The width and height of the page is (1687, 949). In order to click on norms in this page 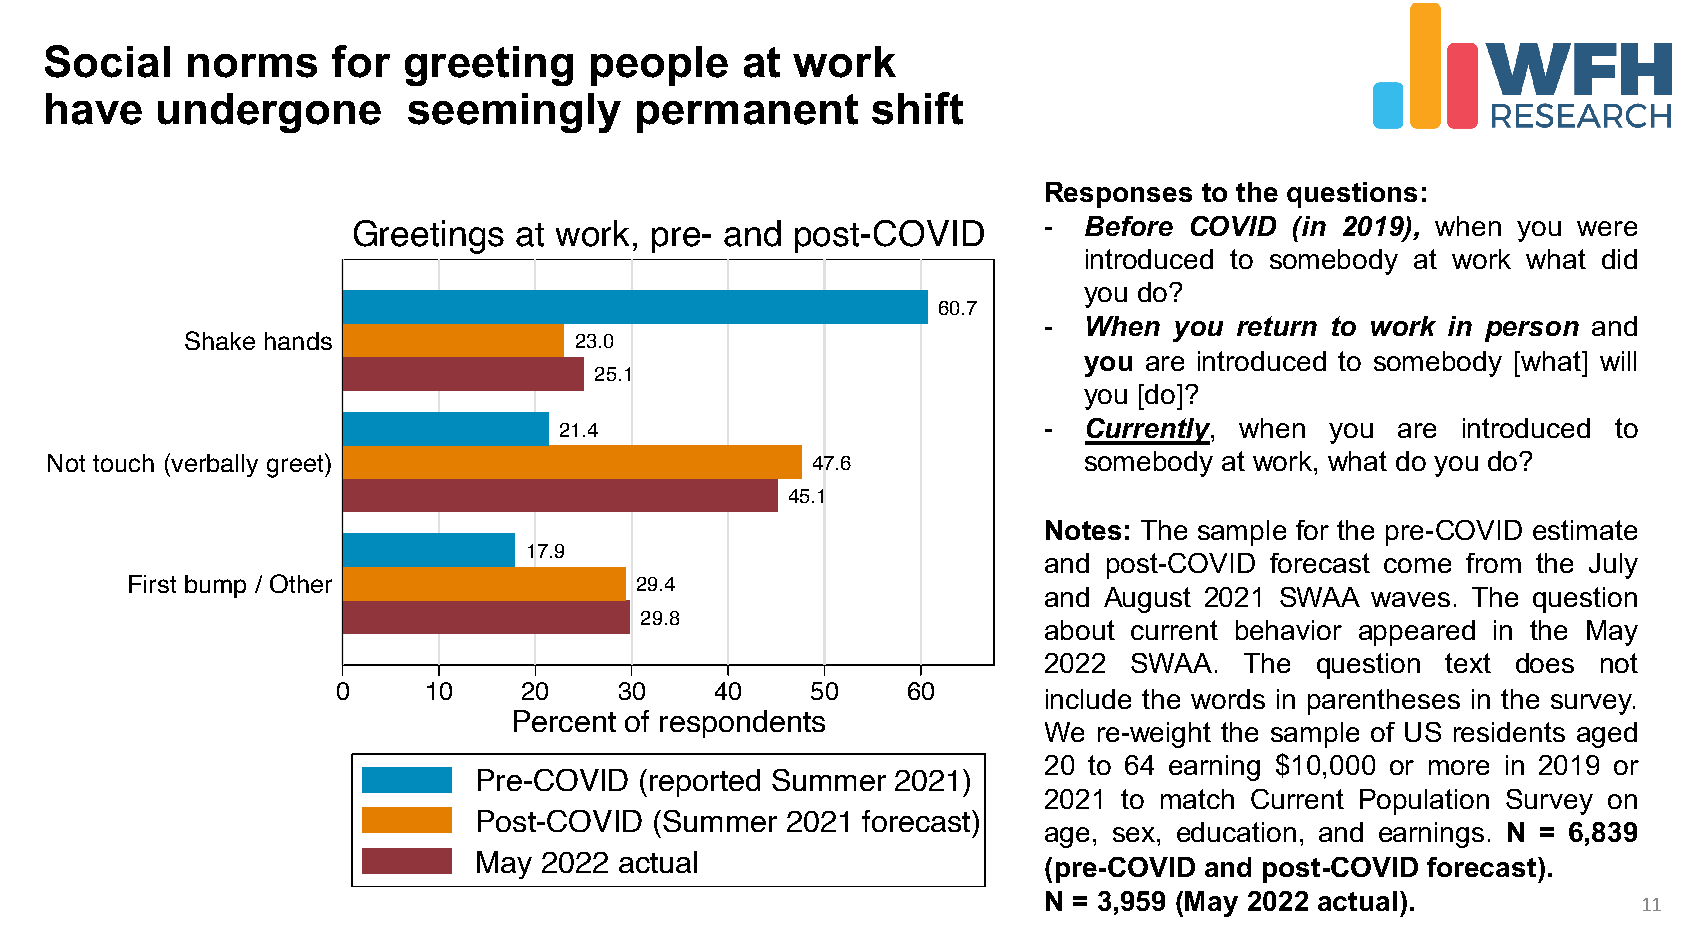, I will do `click(252, 66)`.
